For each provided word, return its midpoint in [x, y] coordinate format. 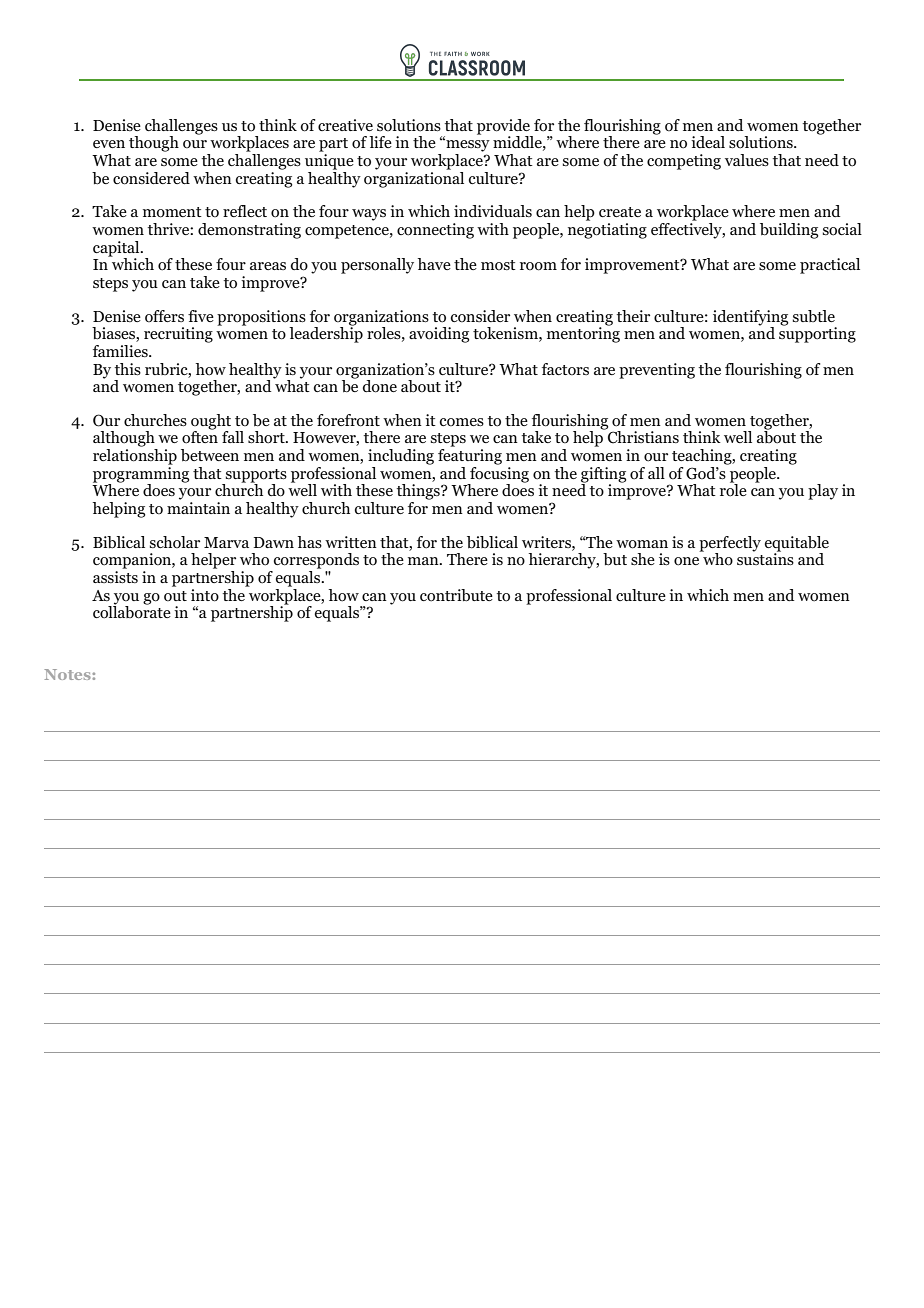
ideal [708, 142]
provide [504, 128]
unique [329, 162]
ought [211, 423]
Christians [643, 437]
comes [462, 422]
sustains [765, 558]
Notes [68, 674]
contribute [456, 595]
